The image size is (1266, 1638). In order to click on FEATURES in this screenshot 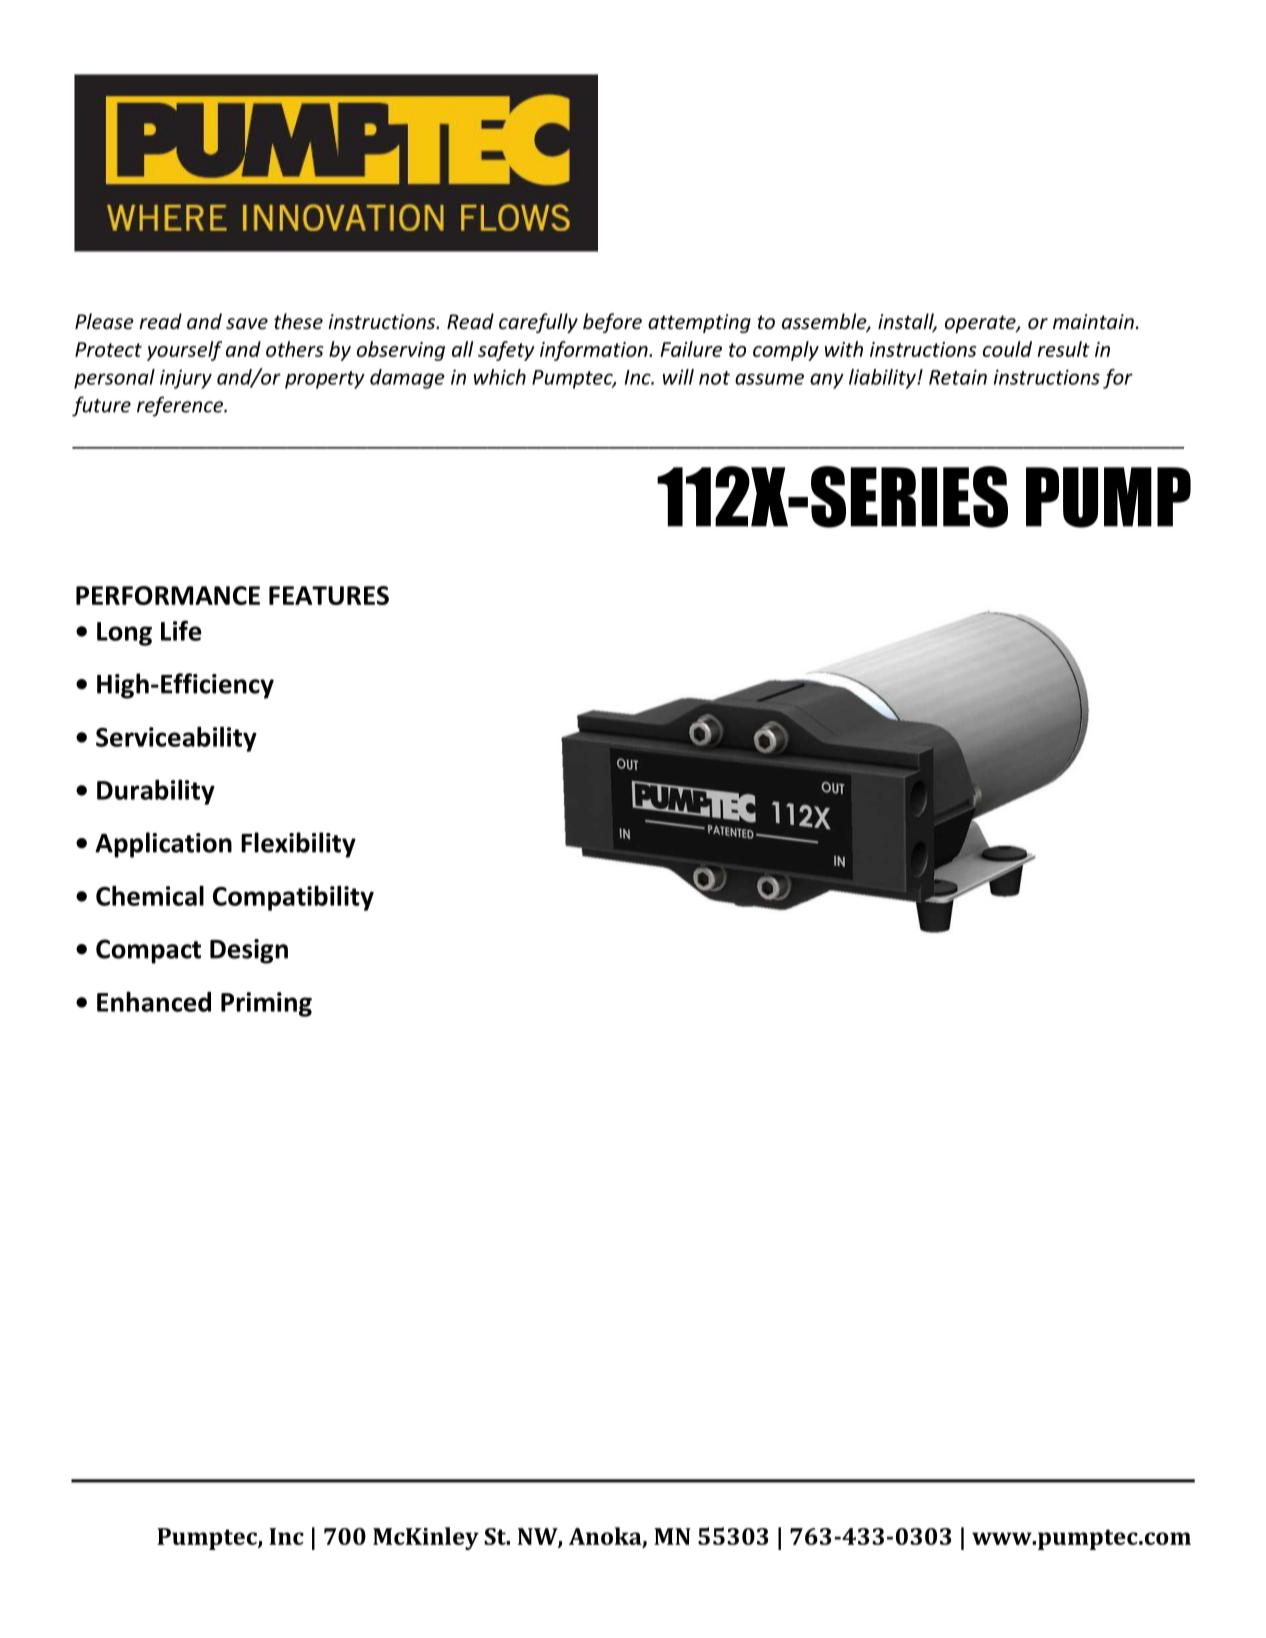, I will do `click(329, 595)`.
